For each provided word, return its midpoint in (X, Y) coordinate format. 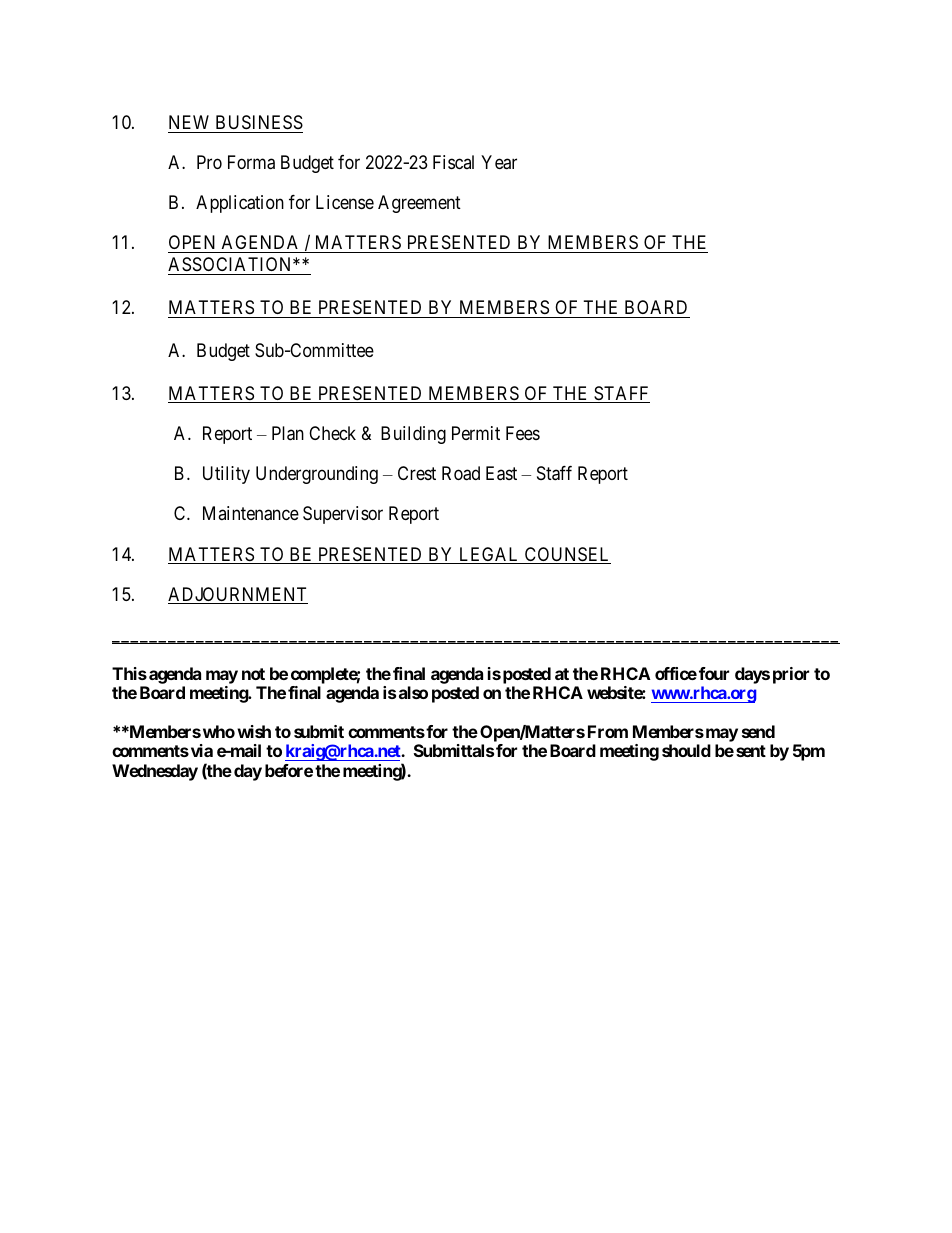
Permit (476, 433)
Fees (523, 433)
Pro (209, 162)
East (501, 473)
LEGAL (489, 555)
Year (499, 162)
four (714, 673)
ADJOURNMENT (238, 595)
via (200, 750)
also (413, 692)
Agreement (419, 204)
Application (240, 204)
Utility (226, 475)
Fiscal (453, 162)
